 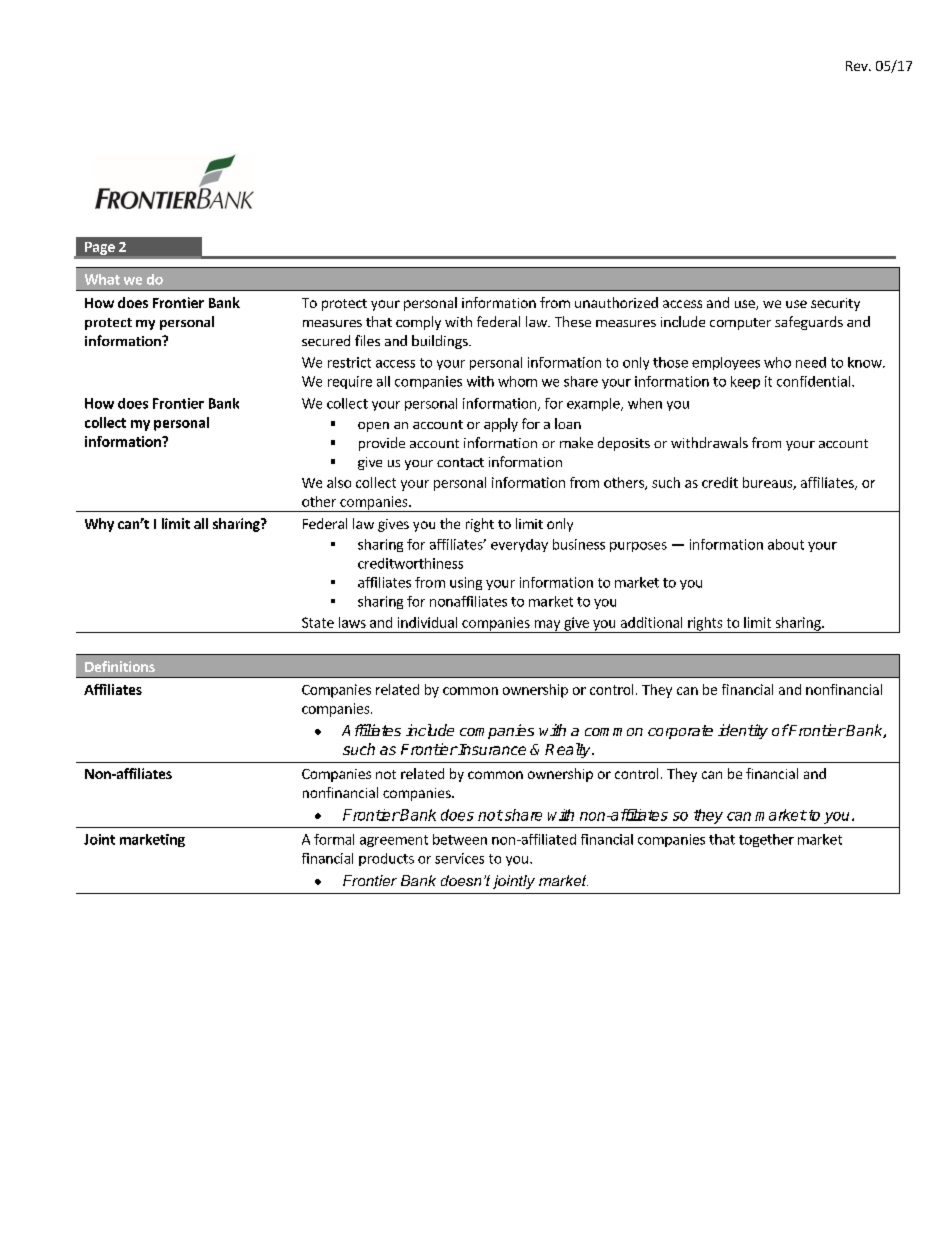 What do you see at coordinates (326, 340) in the document?
I see `secured` at bounding box center [326, 340].
